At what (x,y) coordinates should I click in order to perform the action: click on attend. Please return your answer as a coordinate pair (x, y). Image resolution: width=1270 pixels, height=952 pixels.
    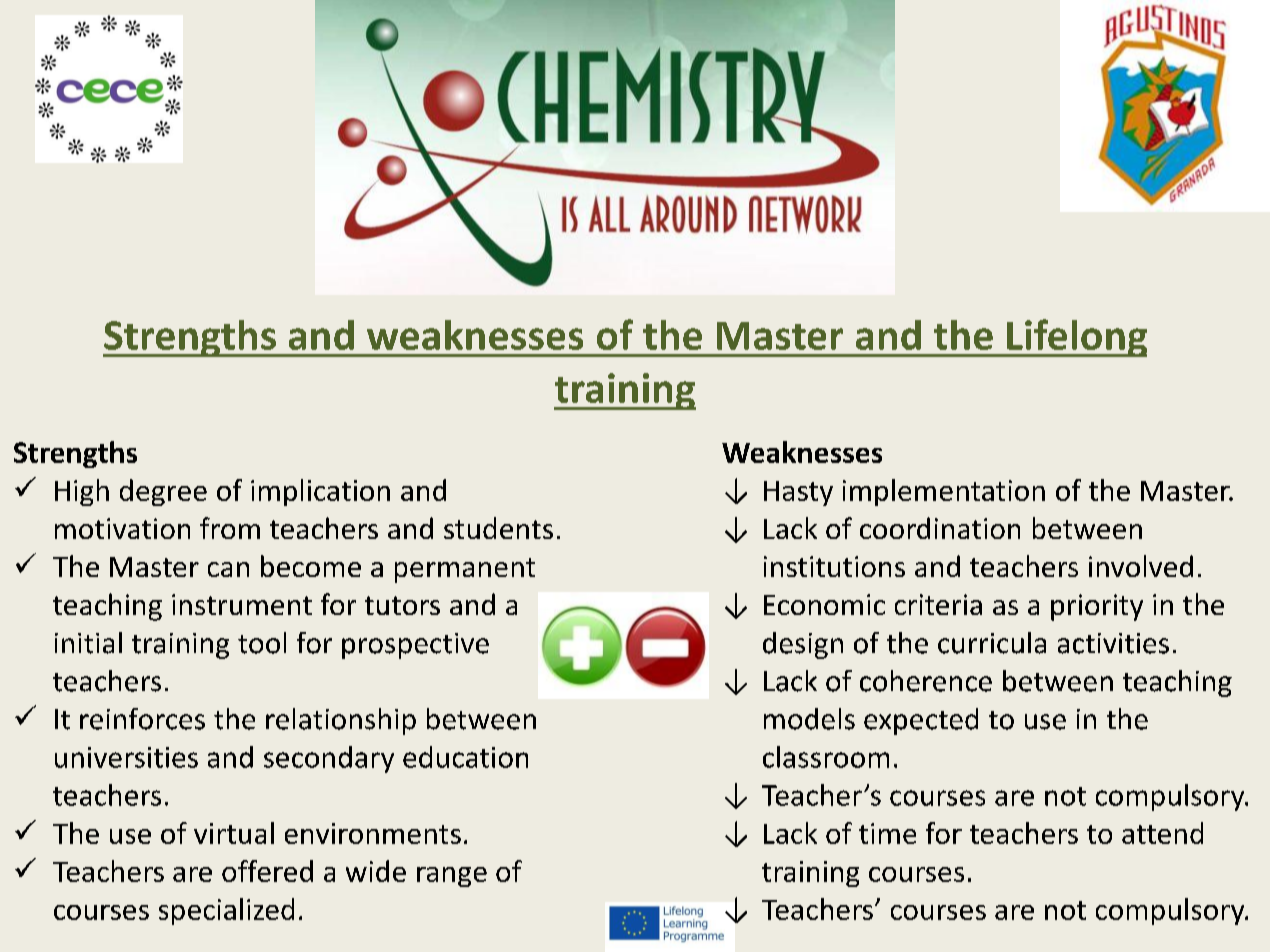
    Looking at the image, I should click on (1162, 833).
